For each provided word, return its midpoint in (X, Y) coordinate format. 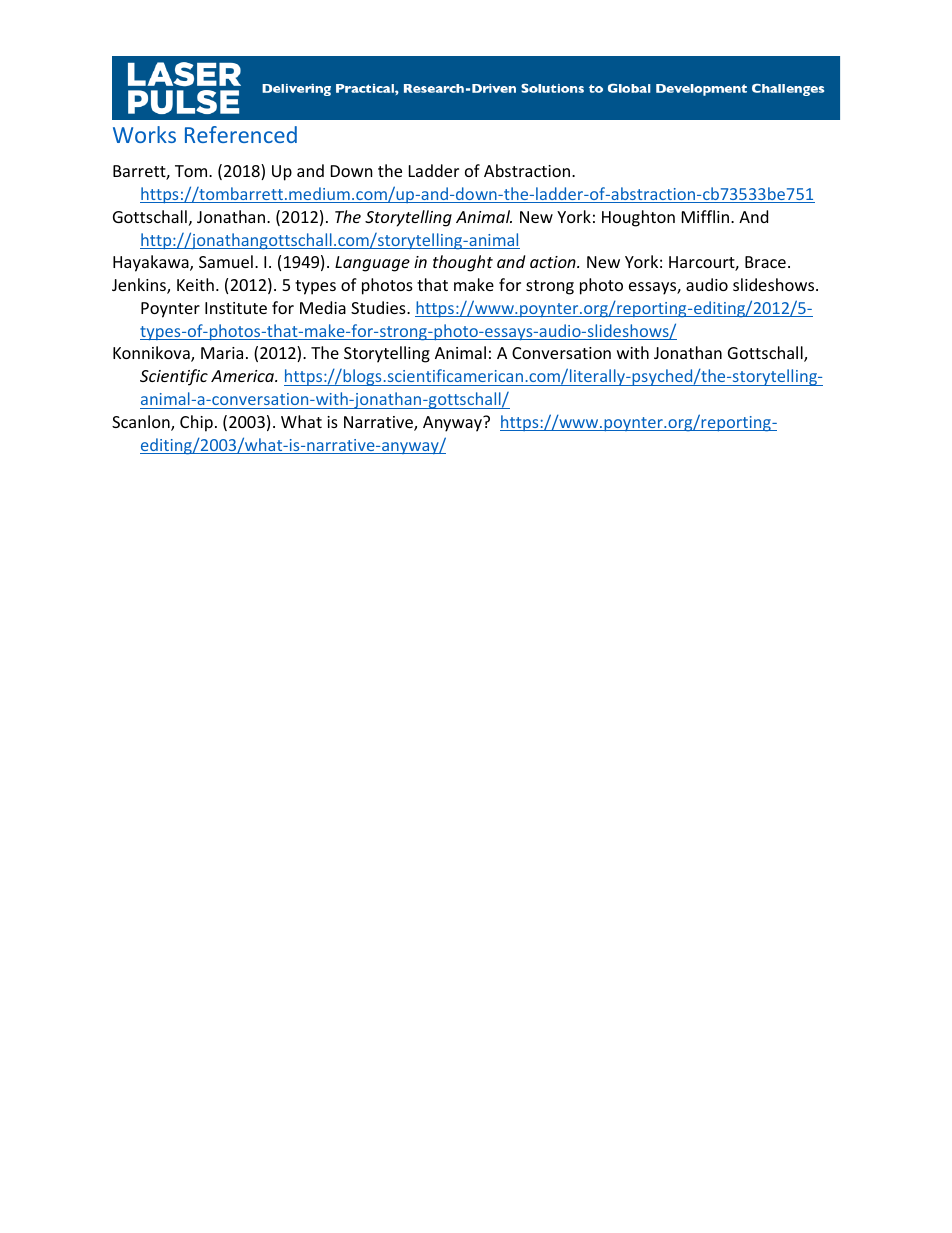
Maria (222, 353)
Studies (379, 307)
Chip (196, 423)
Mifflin (707, 216)
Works (144, 134)
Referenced (241, 134)
